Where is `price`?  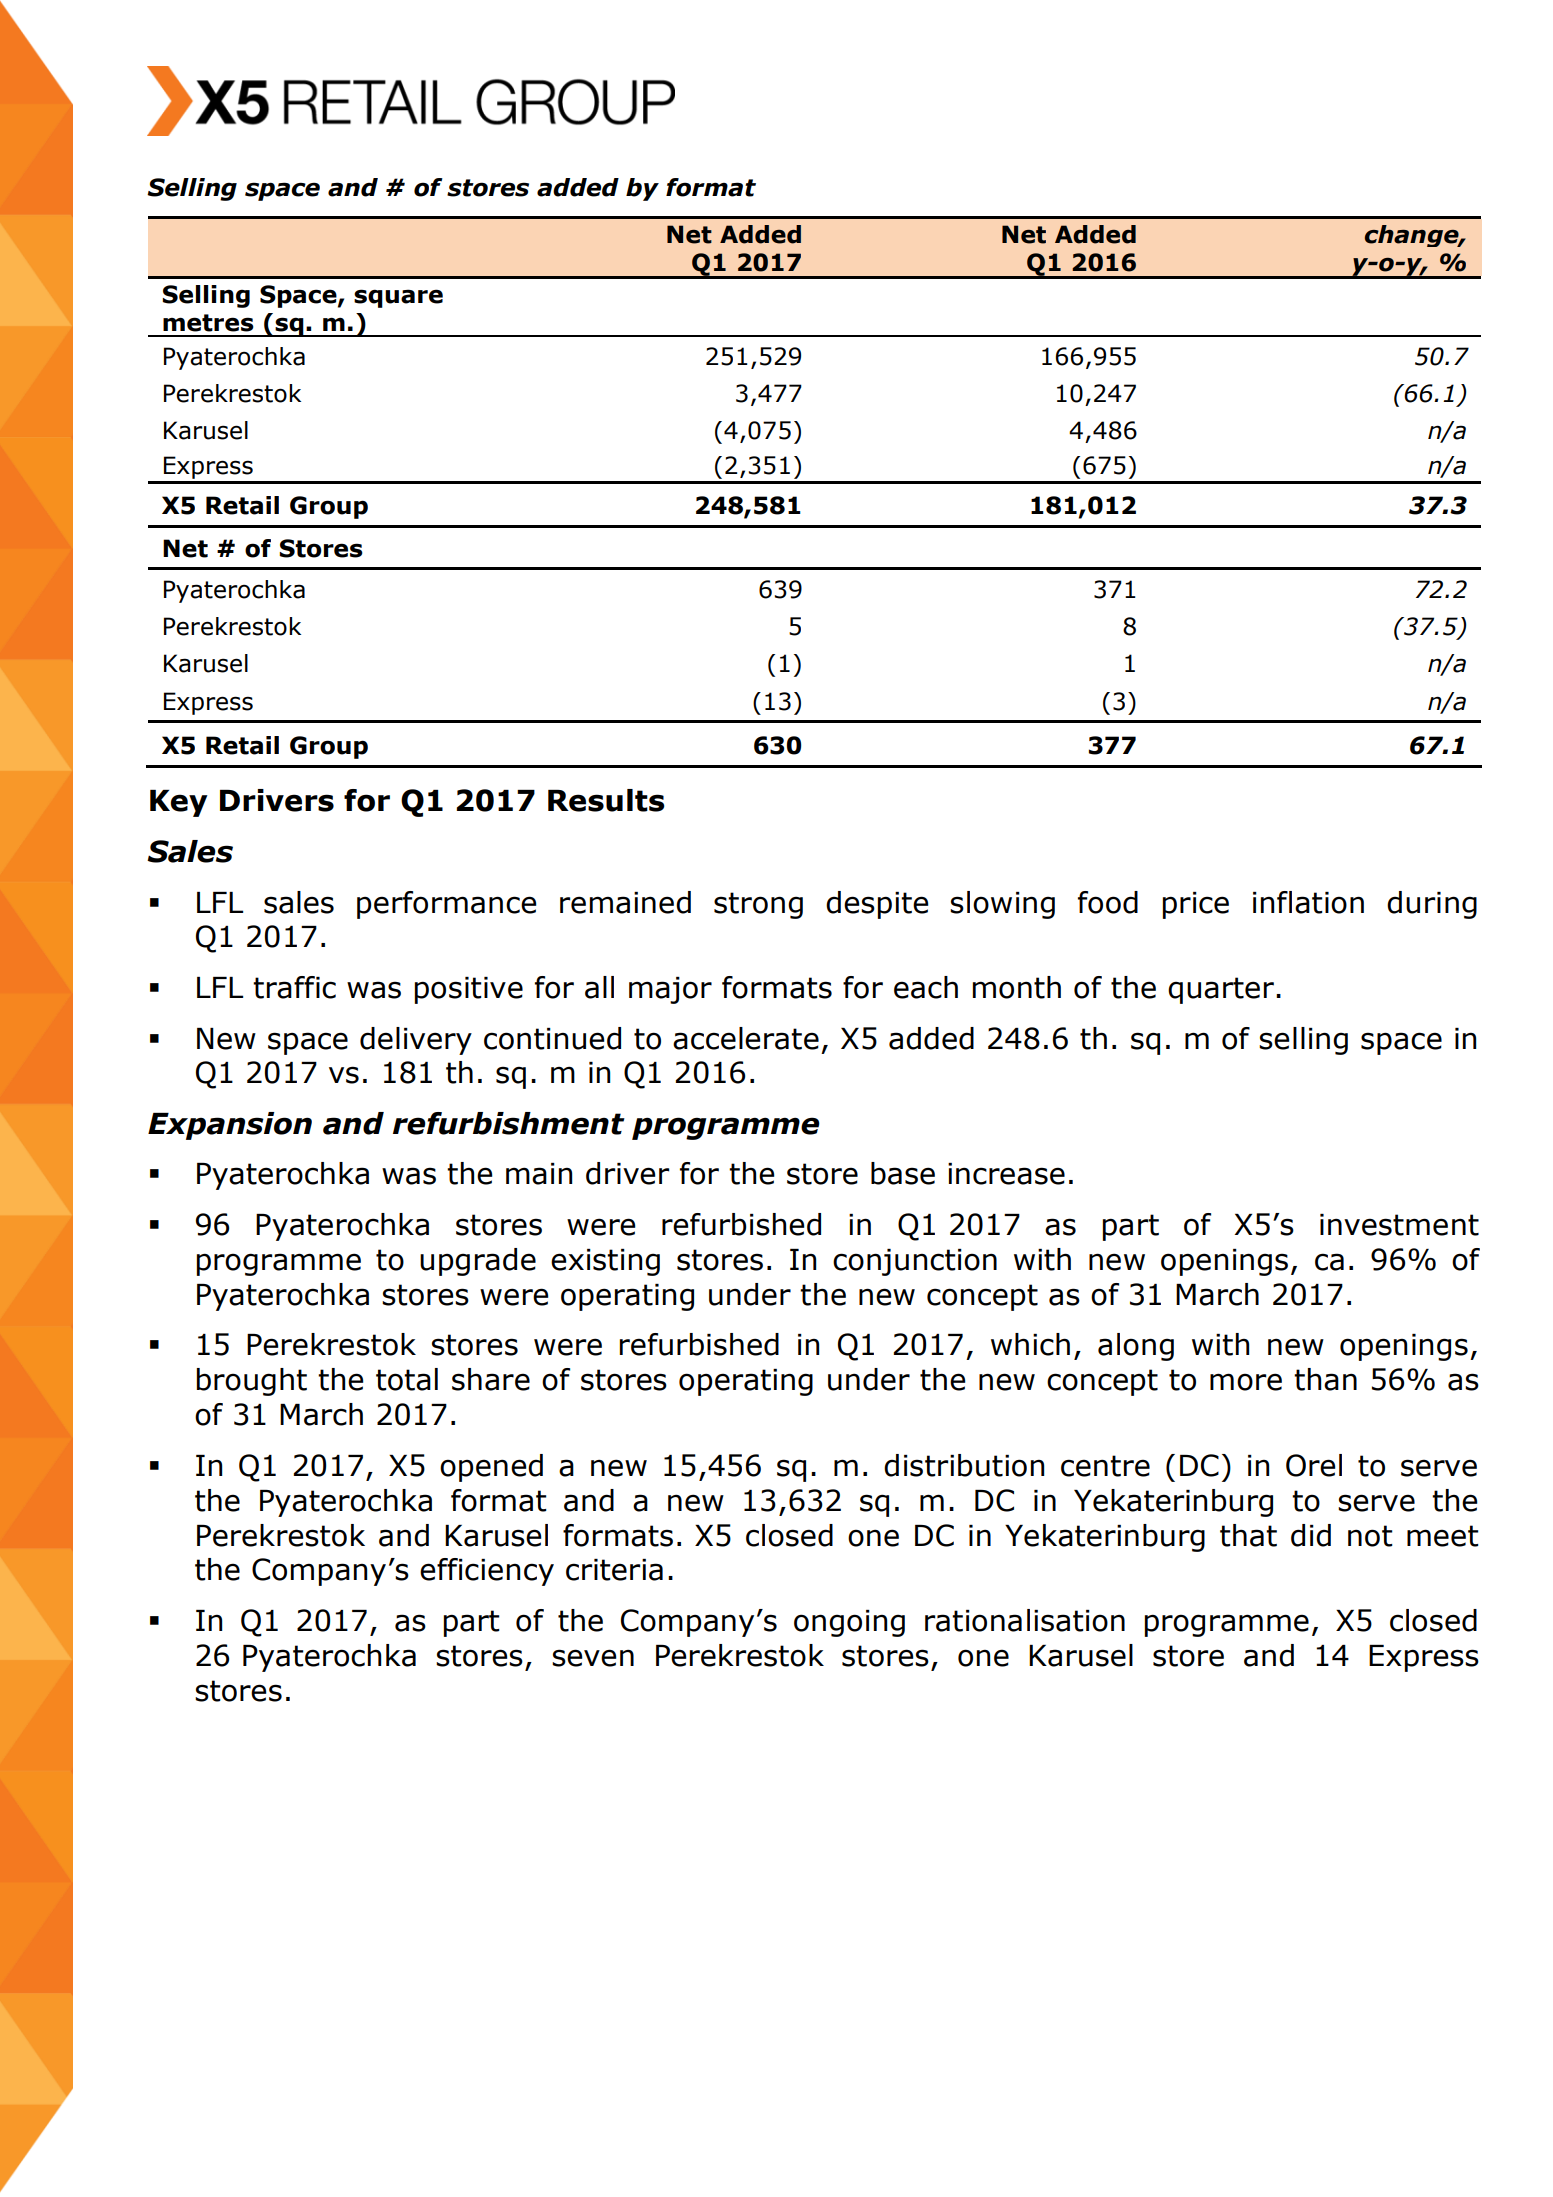 price is located at coordinates (1196, 905).
